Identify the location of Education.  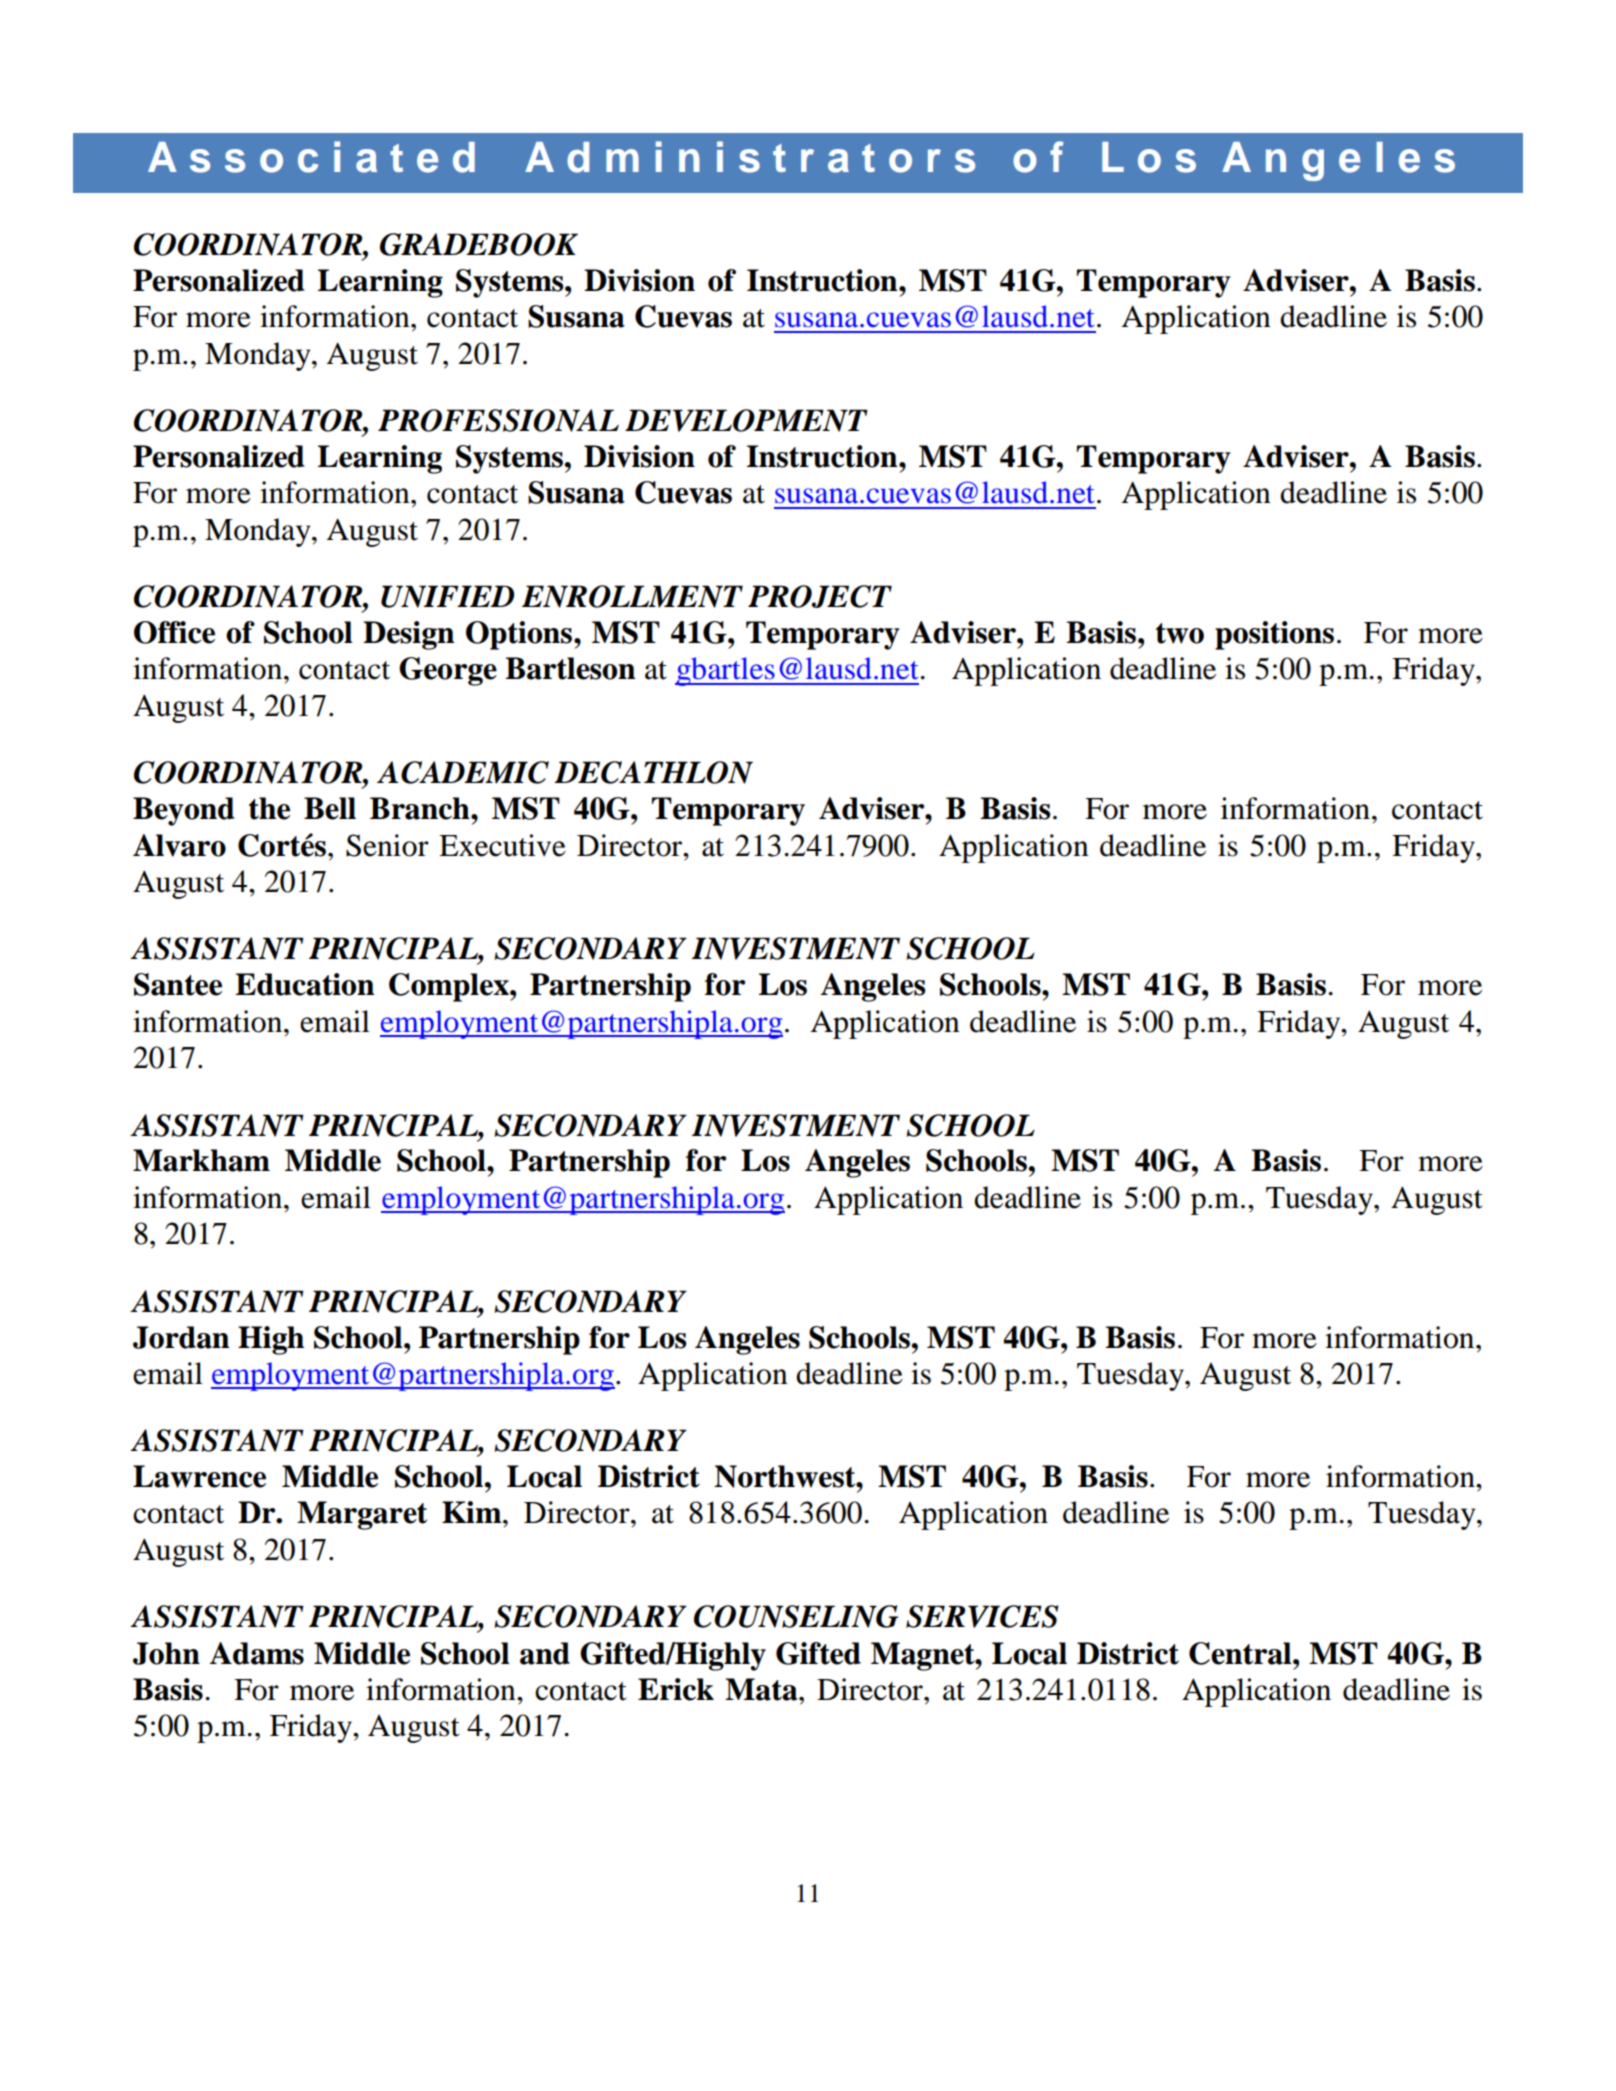
(305, 984).
